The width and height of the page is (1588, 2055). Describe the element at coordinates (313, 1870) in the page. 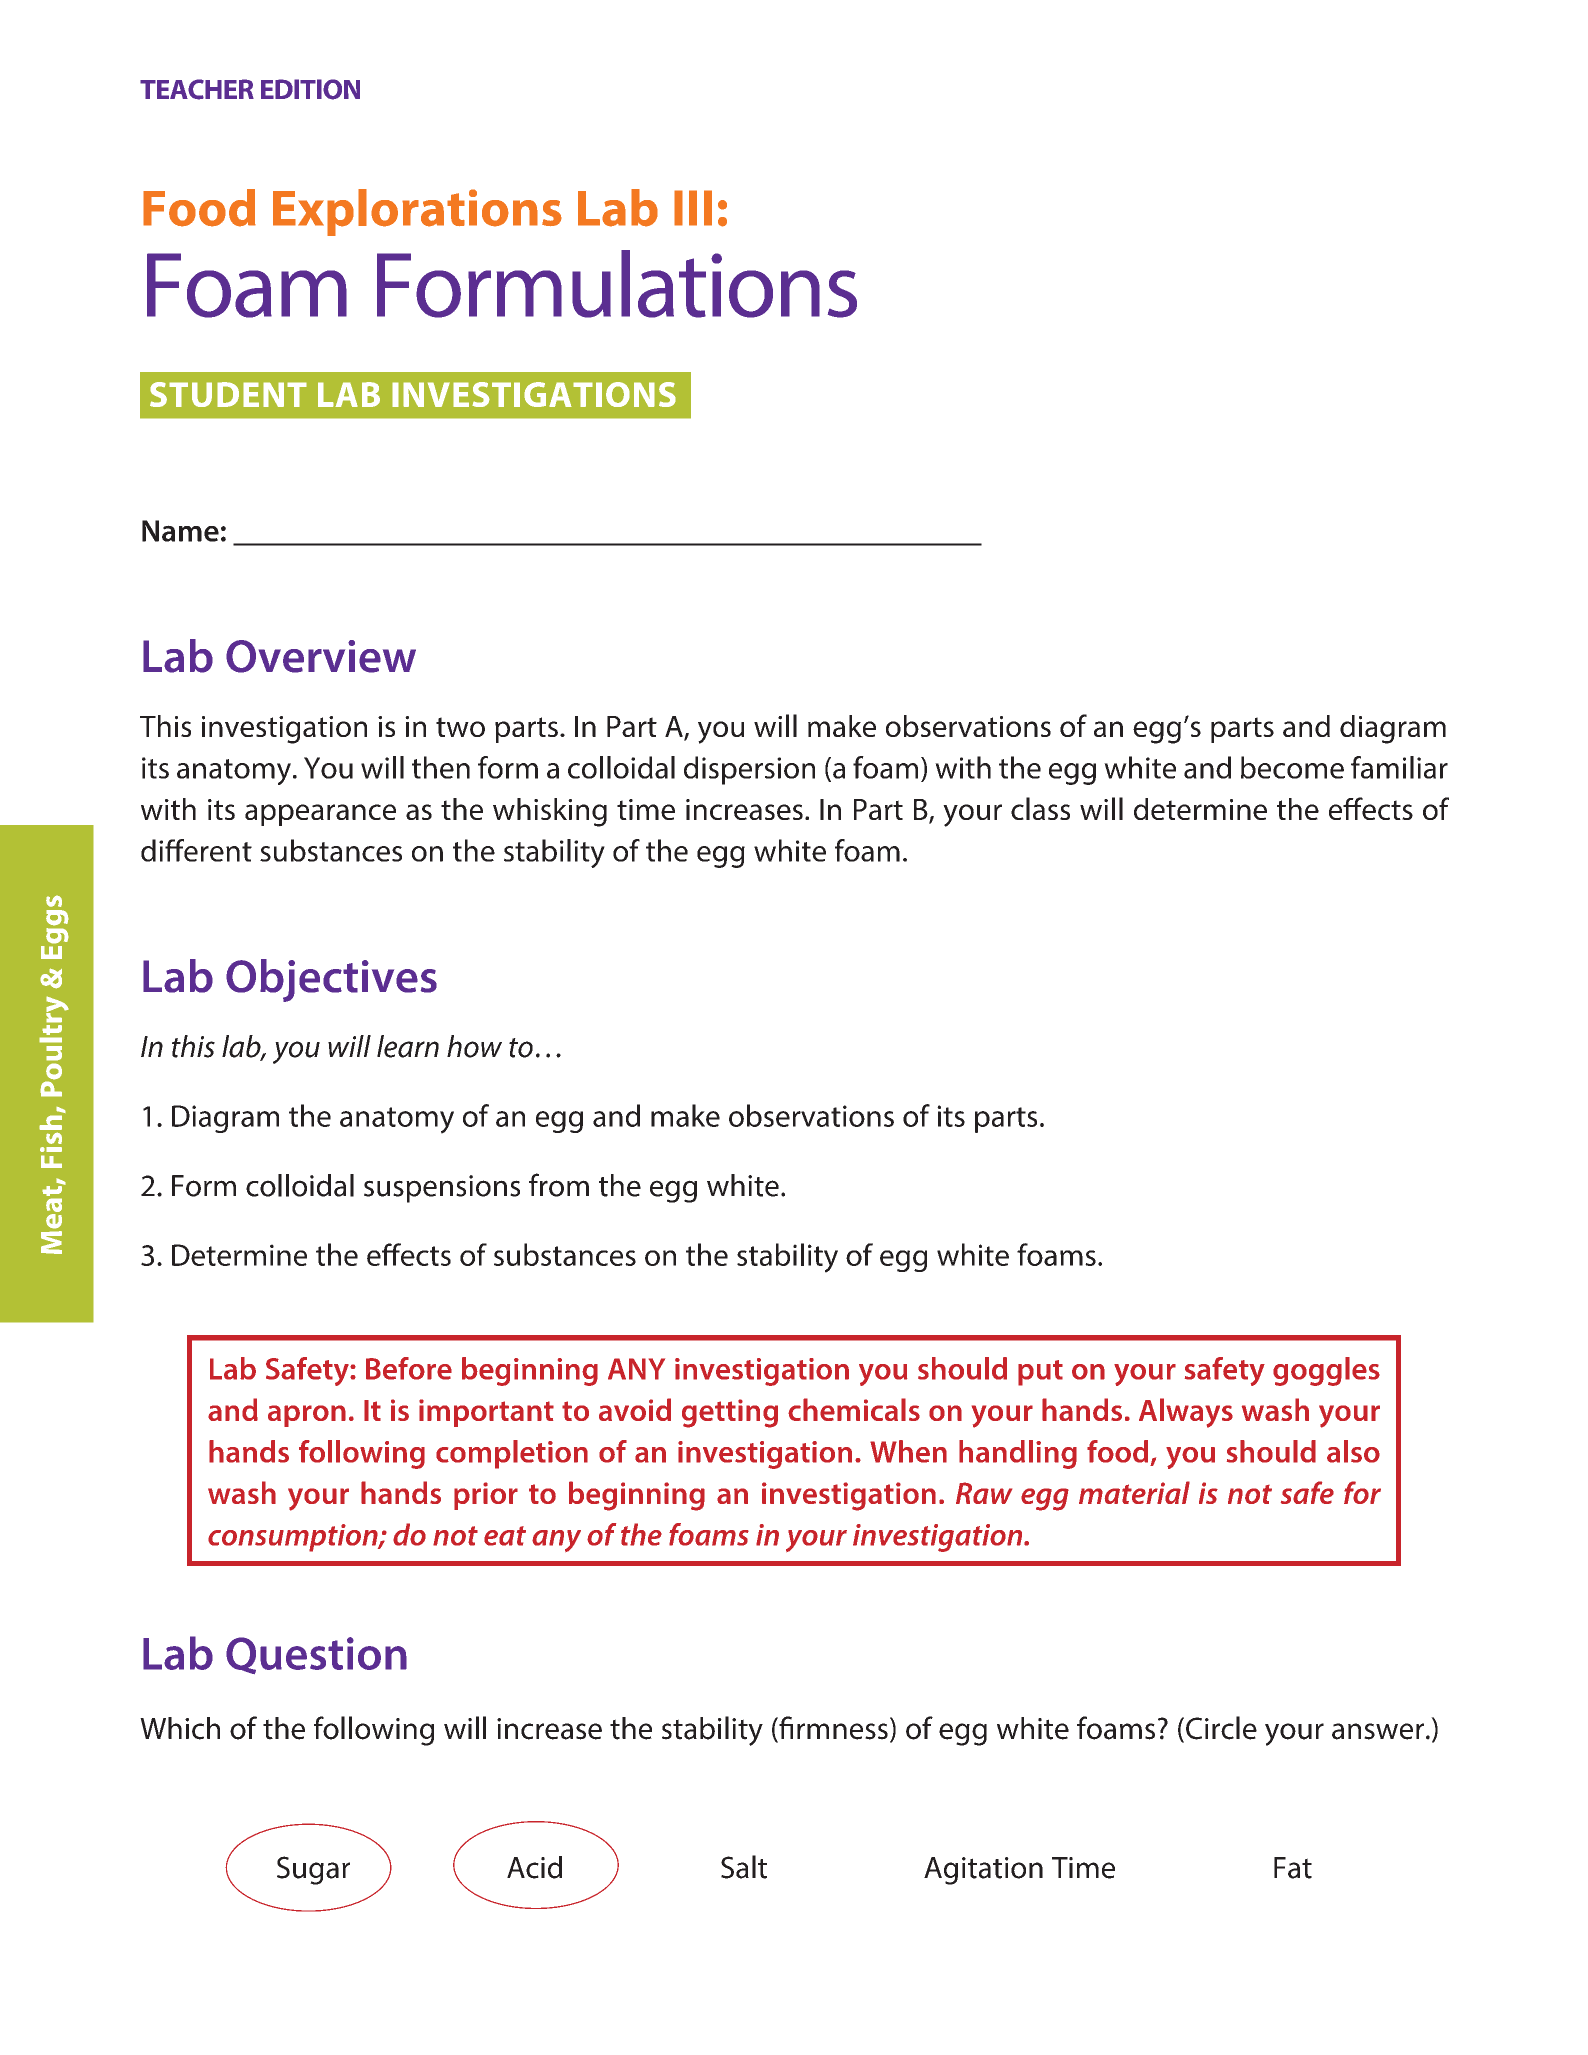

I see `Sugar` at that location.
